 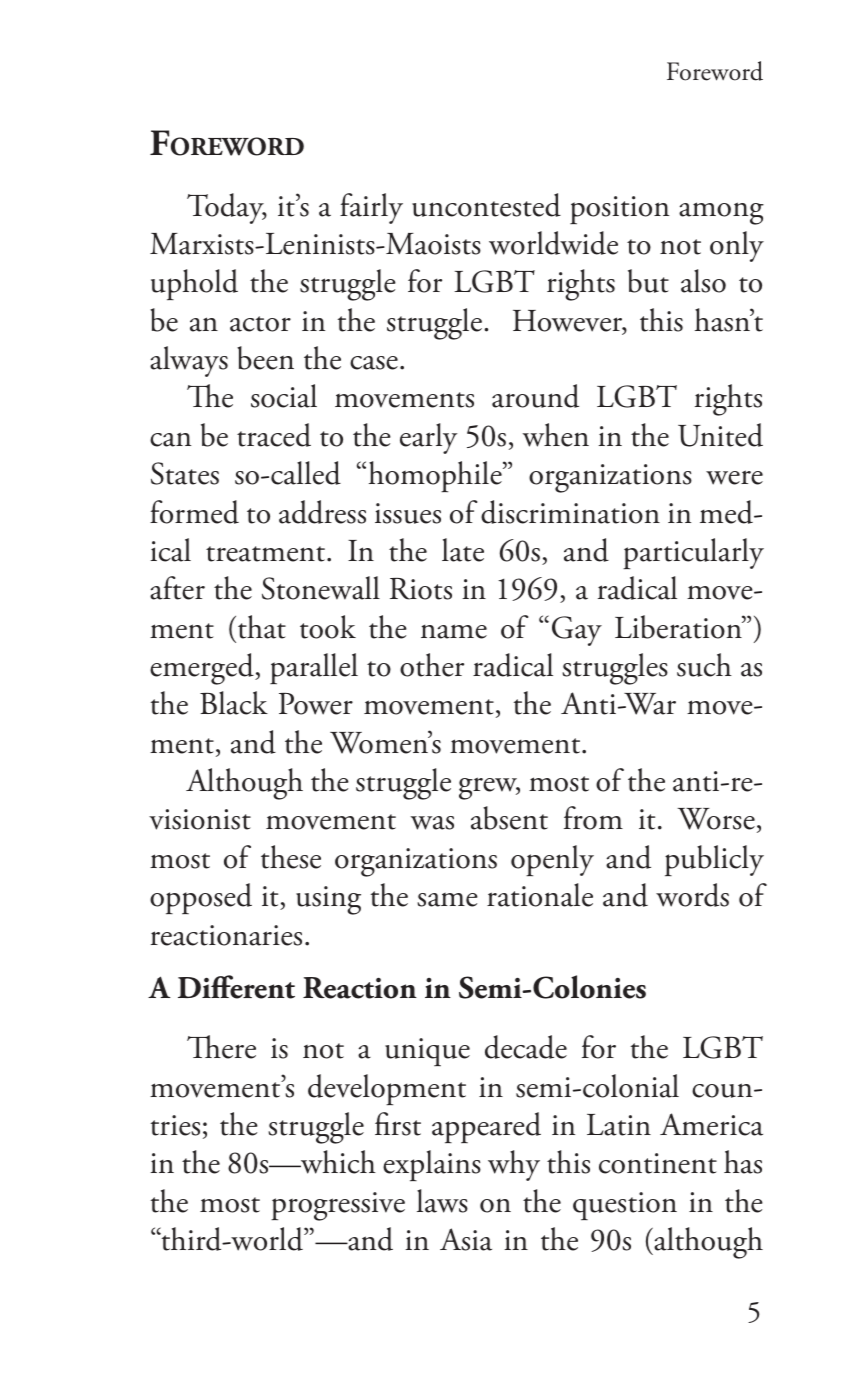 I want to click on words, so click(x=692, y=895).
